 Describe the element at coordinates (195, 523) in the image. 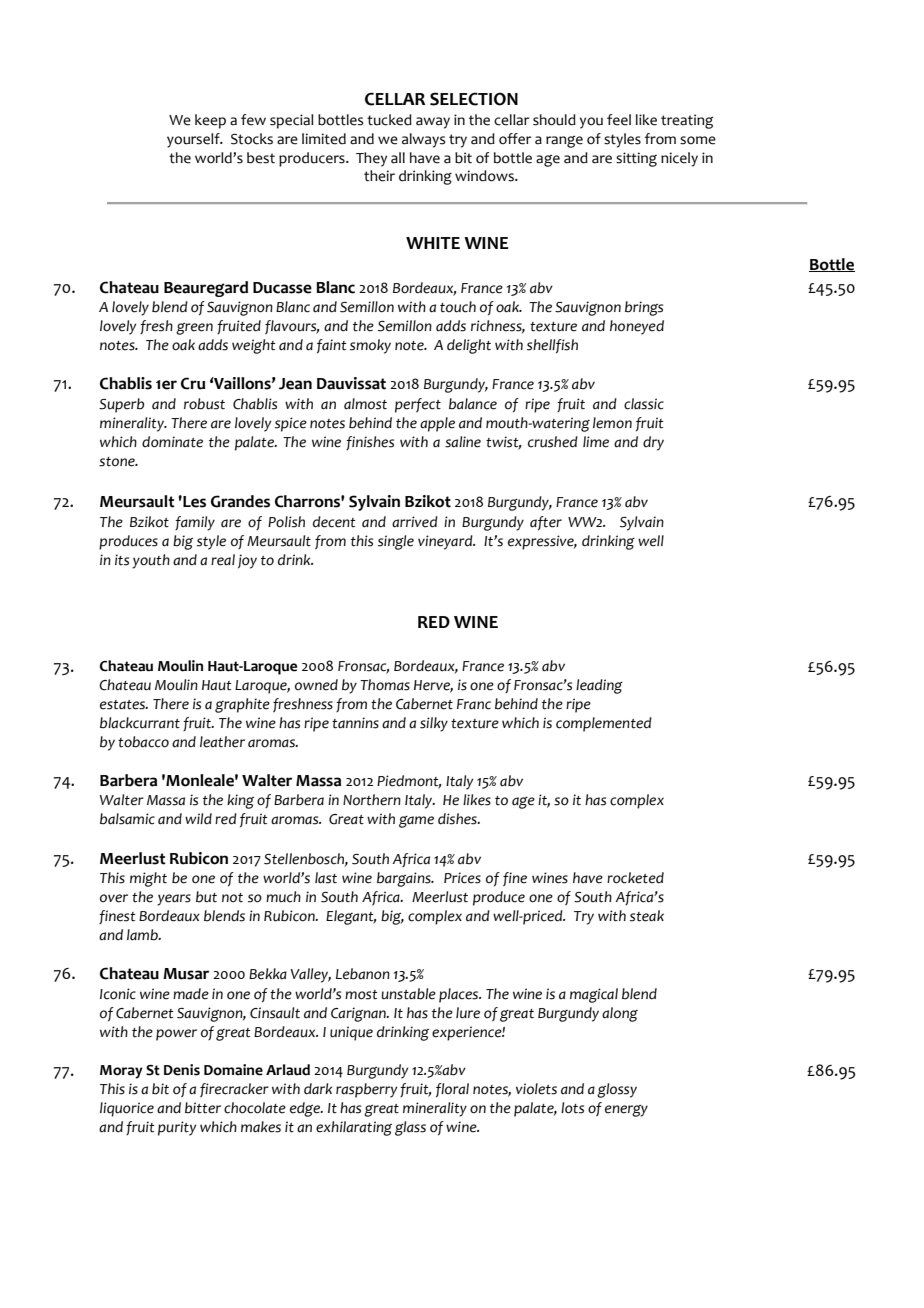

I see `family` at that location.
